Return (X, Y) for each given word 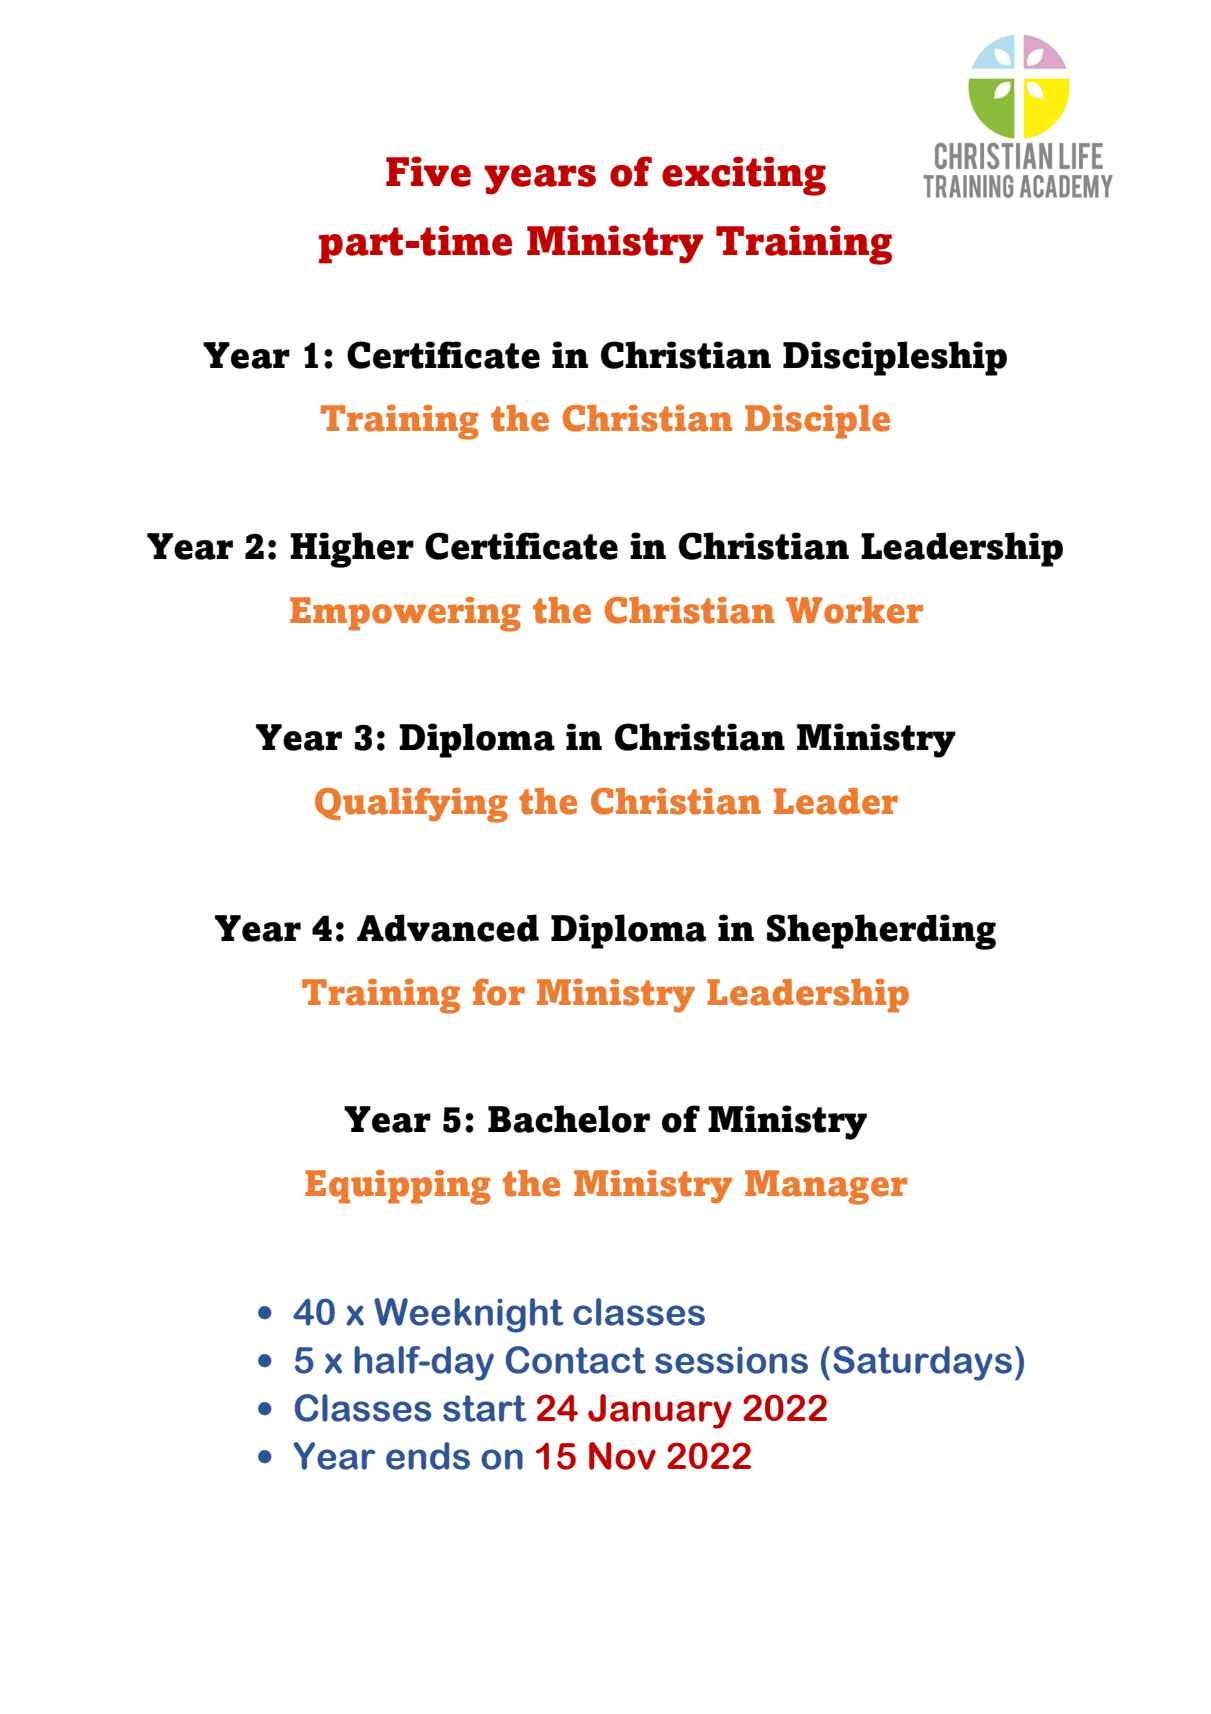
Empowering (405, 614)
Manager (826, 1187)
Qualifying (411, 805)
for (499, 992)
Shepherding (881, 932)
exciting (744, 176)
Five (428, 171)
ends (428, 1456)
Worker (854, 610)
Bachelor (569, 1119)
